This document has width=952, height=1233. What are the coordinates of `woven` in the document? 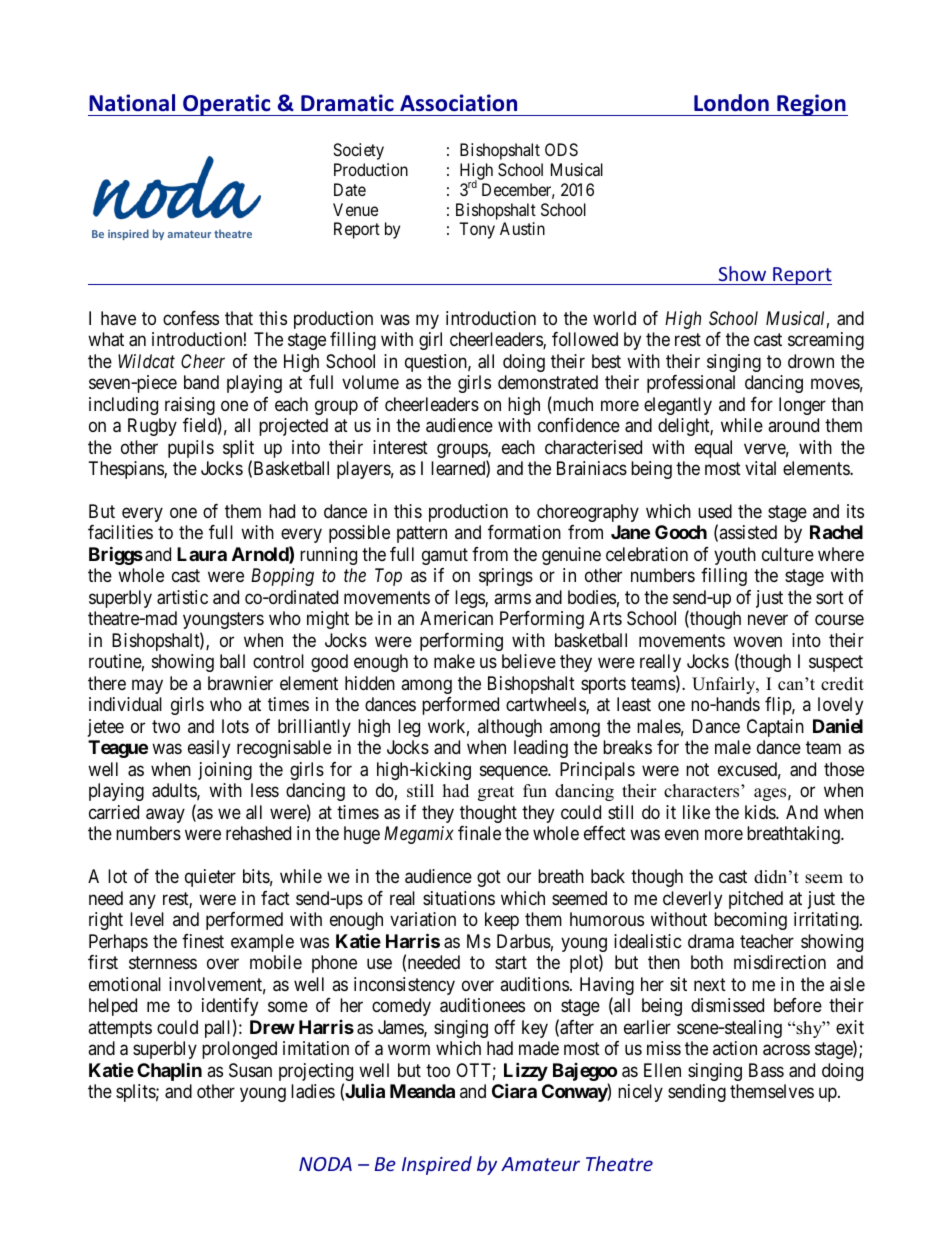 It's located at (757, 641).
